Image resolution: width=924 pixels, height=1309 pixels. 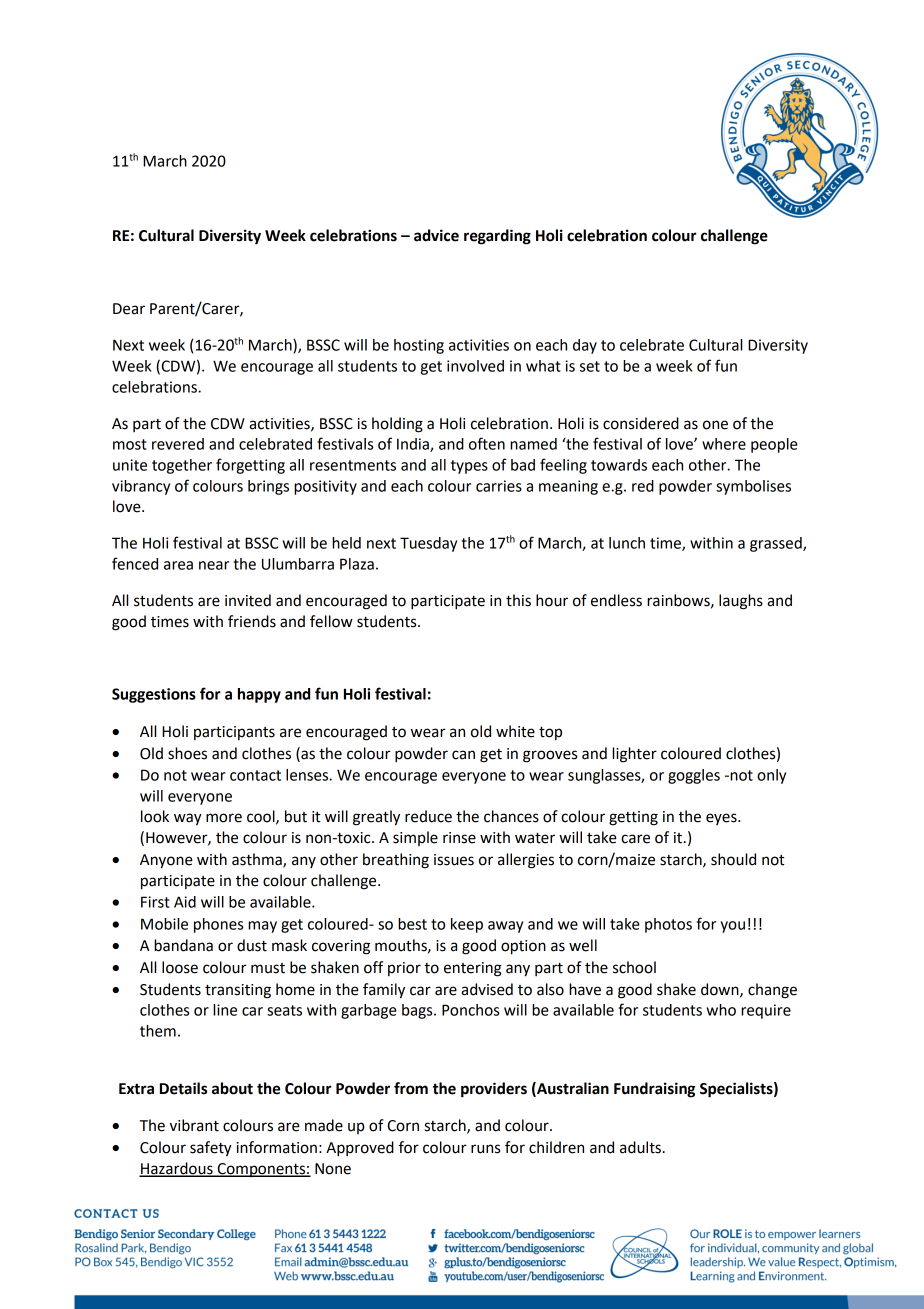 What do you see at coordinates (211, 1149) in the screenshot?
I see `safety` at bounding box center [211, 1149].
